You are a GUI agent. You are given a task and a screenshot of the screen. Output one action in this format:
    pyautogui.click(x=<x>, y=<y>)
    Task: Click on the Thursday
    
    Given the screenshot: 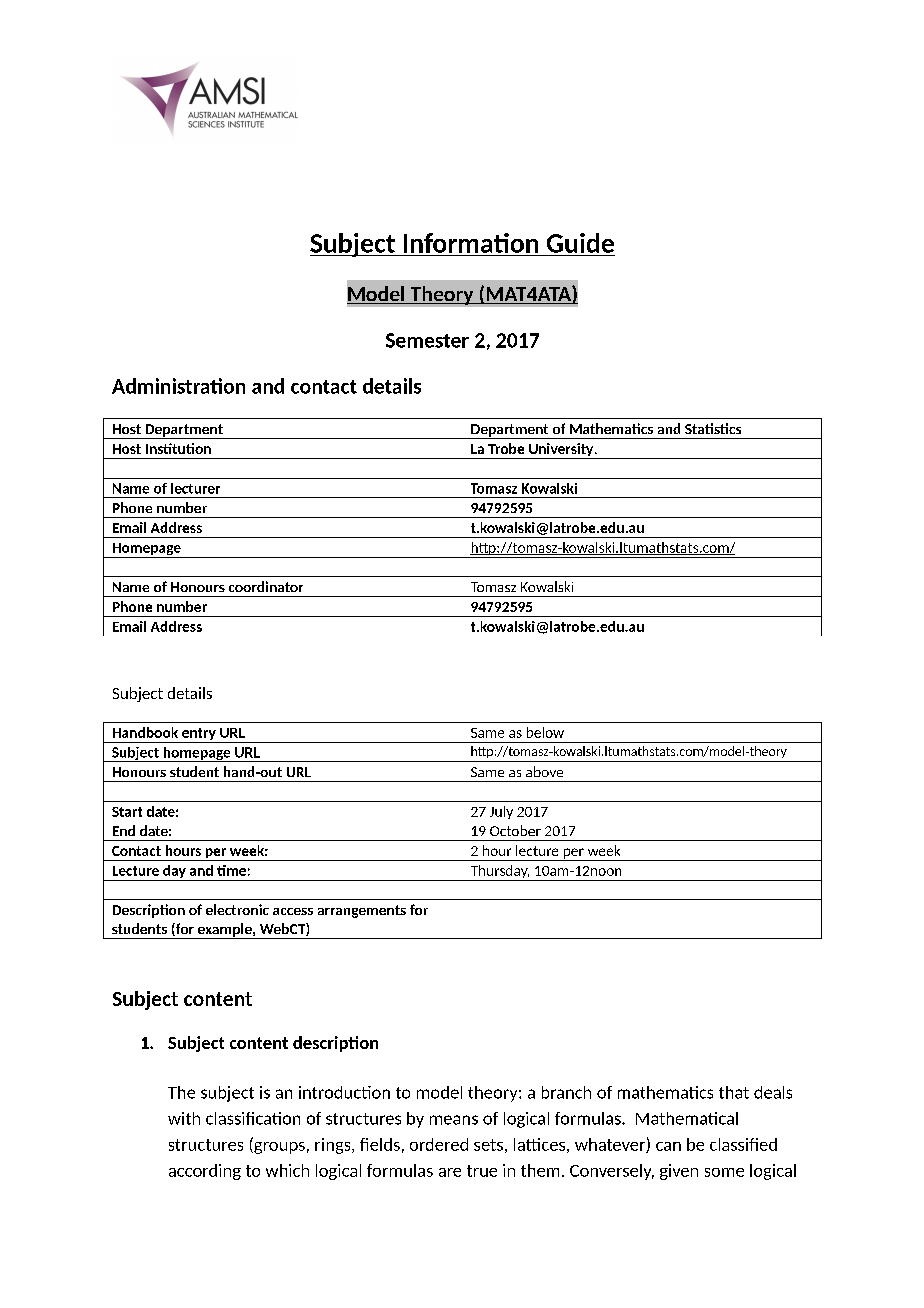 What is the action you would take?
    pyautogui.click(x=499, y=873)
